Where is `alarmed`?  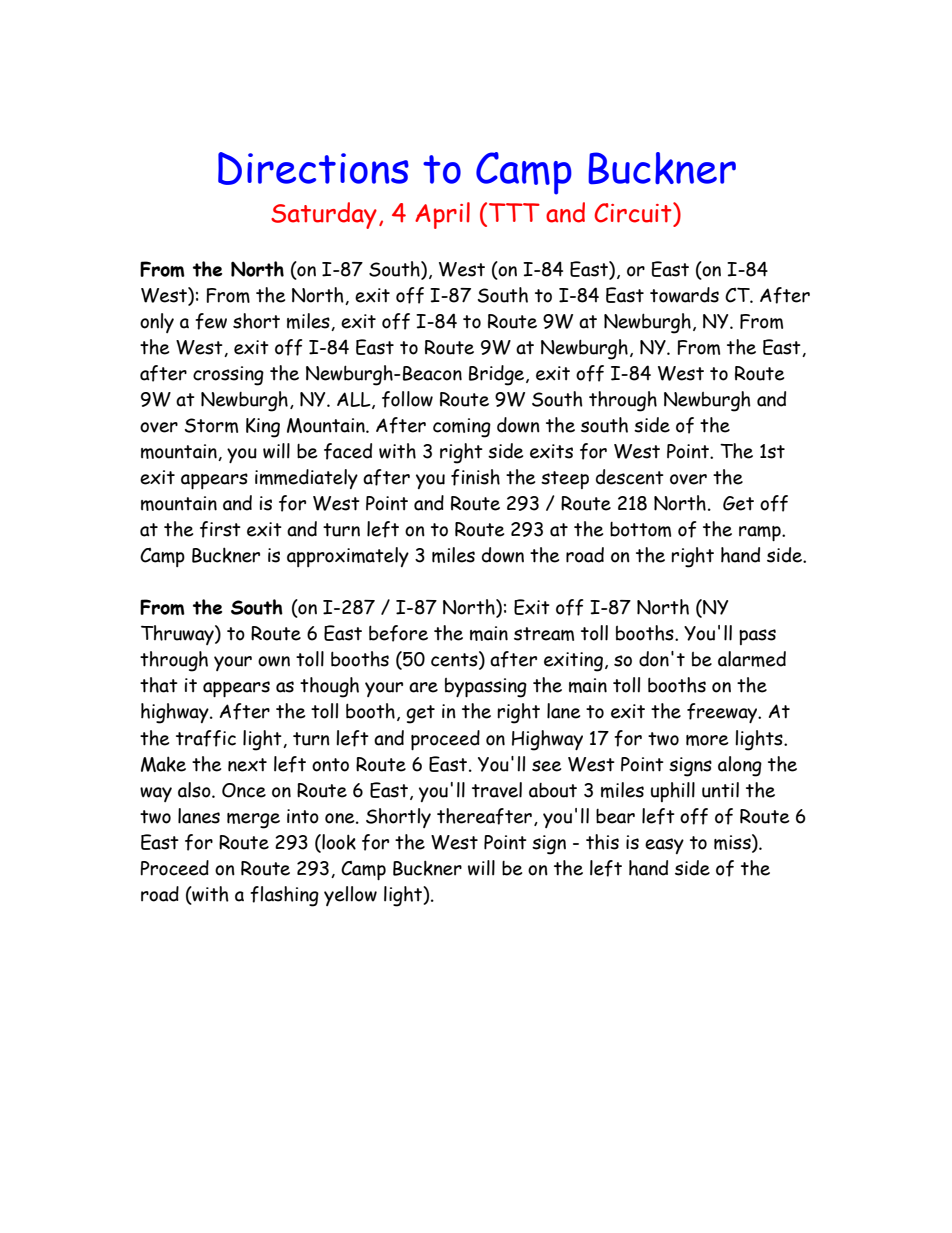 alarmed is located at coordinates (752, 659).
